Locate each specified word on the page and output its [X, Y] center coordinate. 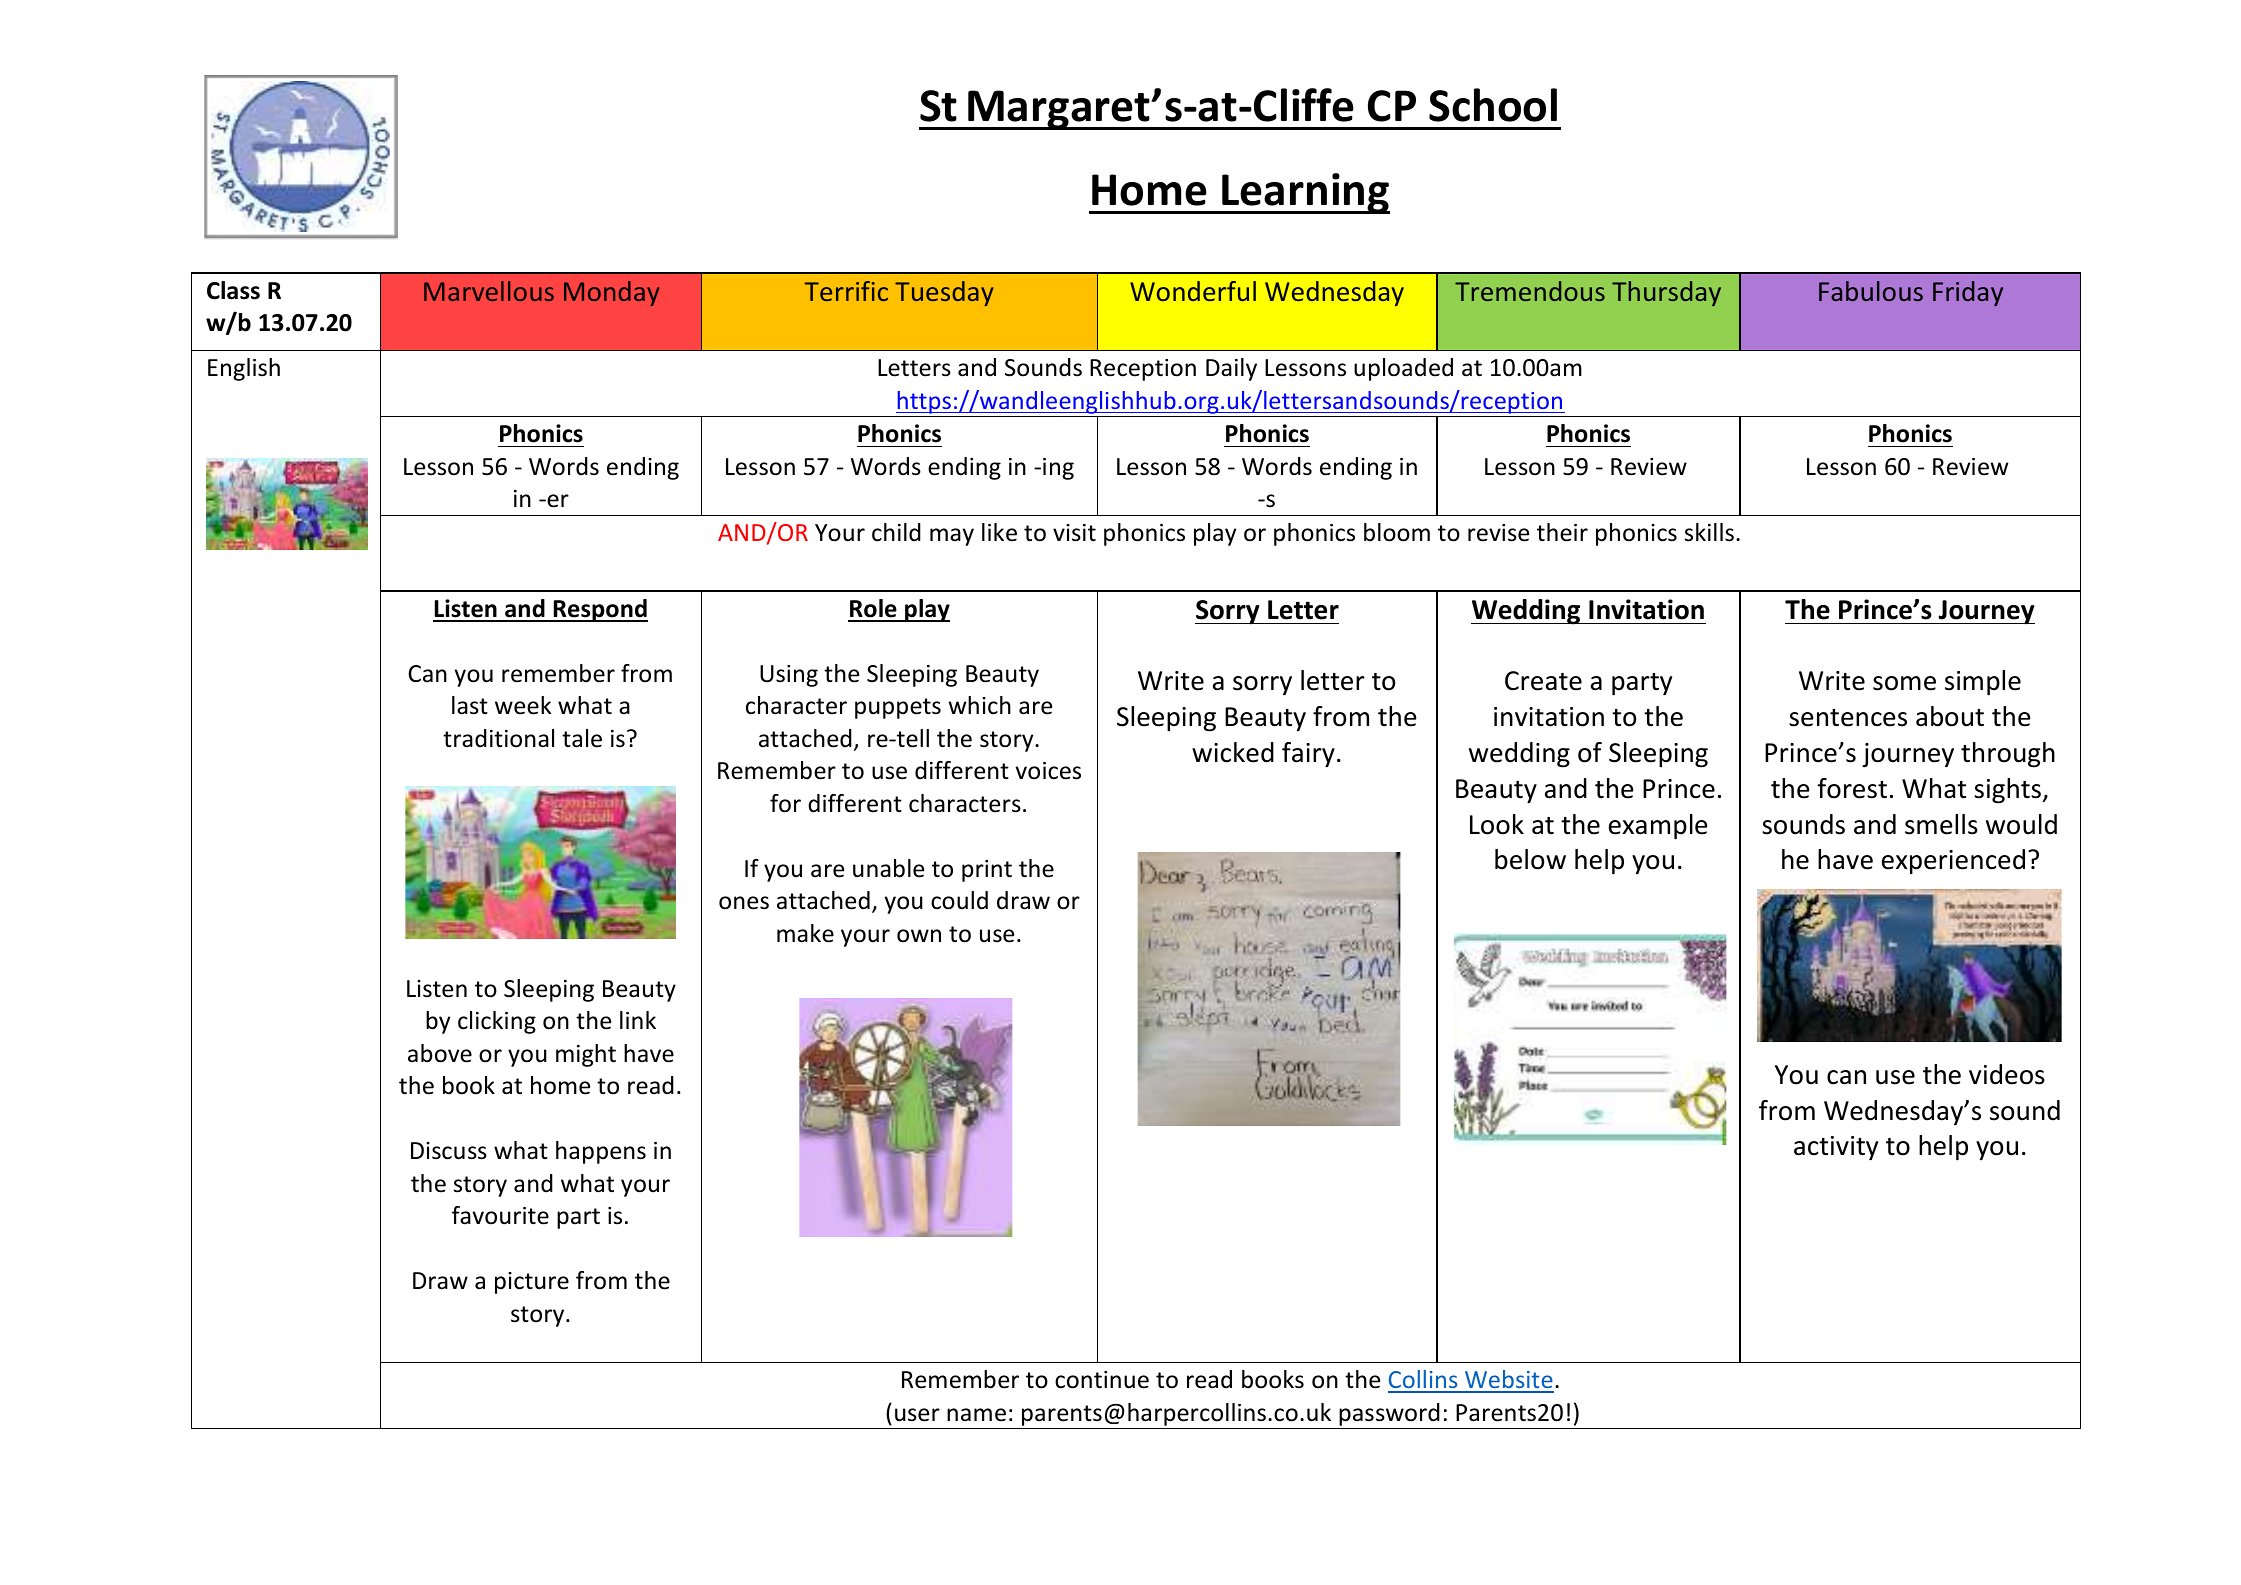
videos [2007, 1074]
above [440, 1053]
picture [532, 1283]
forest [1852, 788]
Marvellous [489, 291]
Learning [1305, 193]
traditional [498, 738]
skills [1709, 532]
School [1493, 105]
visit [1074, 533]
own [919, 936]
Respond [599, 610]
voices [1048, 771]
